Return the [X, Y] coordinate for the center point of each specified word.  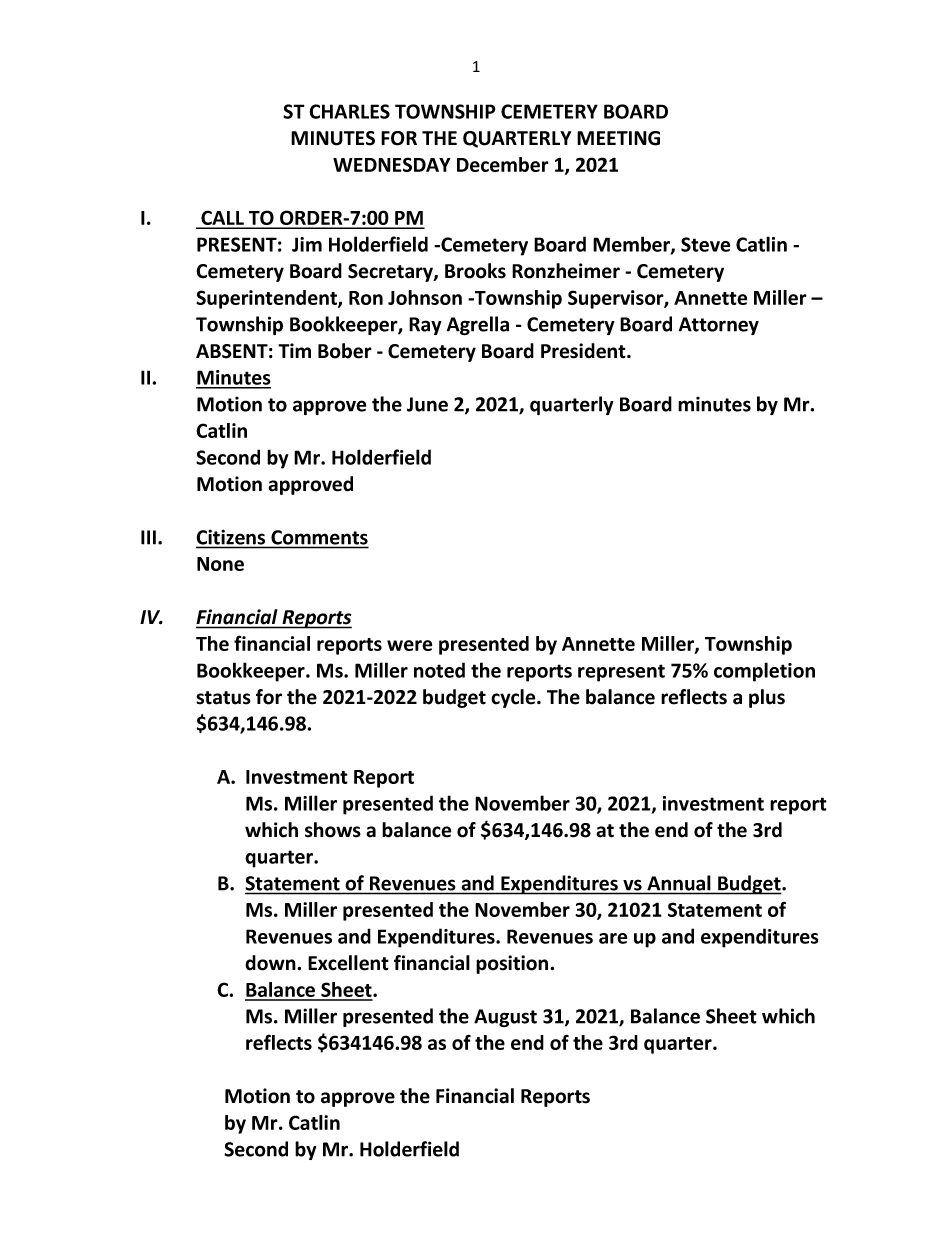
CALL [222, 219]
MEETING [618, 138]
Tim [294, 350]
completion [764, 672]
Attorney [719, 326]
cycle [514, 698]
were [409, 645]
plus [767, 698]
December [503, 164]
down [271, 963]
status [223, 698]
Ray [425, 326]
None [220, 564]
